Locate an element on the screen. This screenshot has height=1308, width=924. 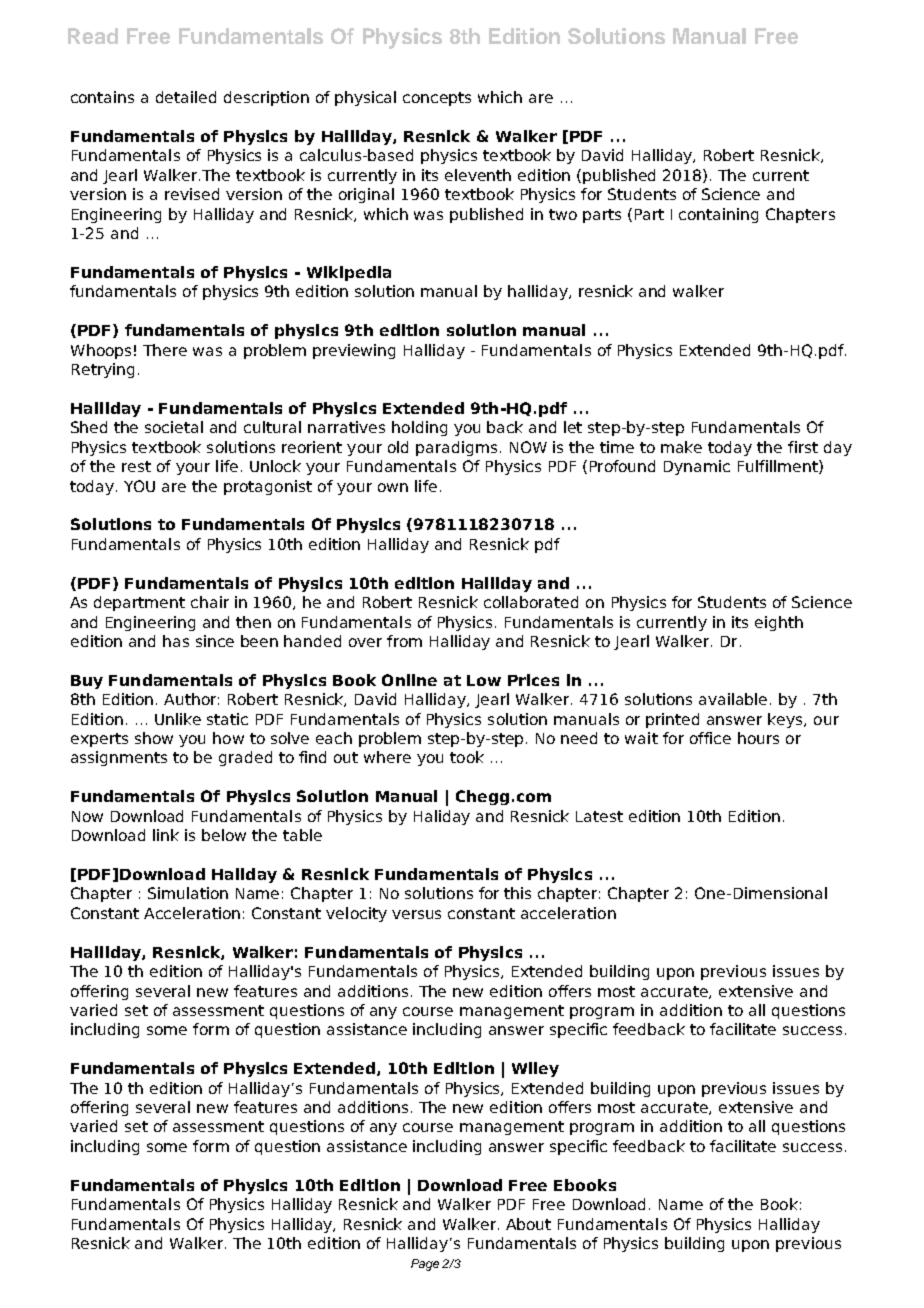
detailed is located at coordinates (186, 97).
